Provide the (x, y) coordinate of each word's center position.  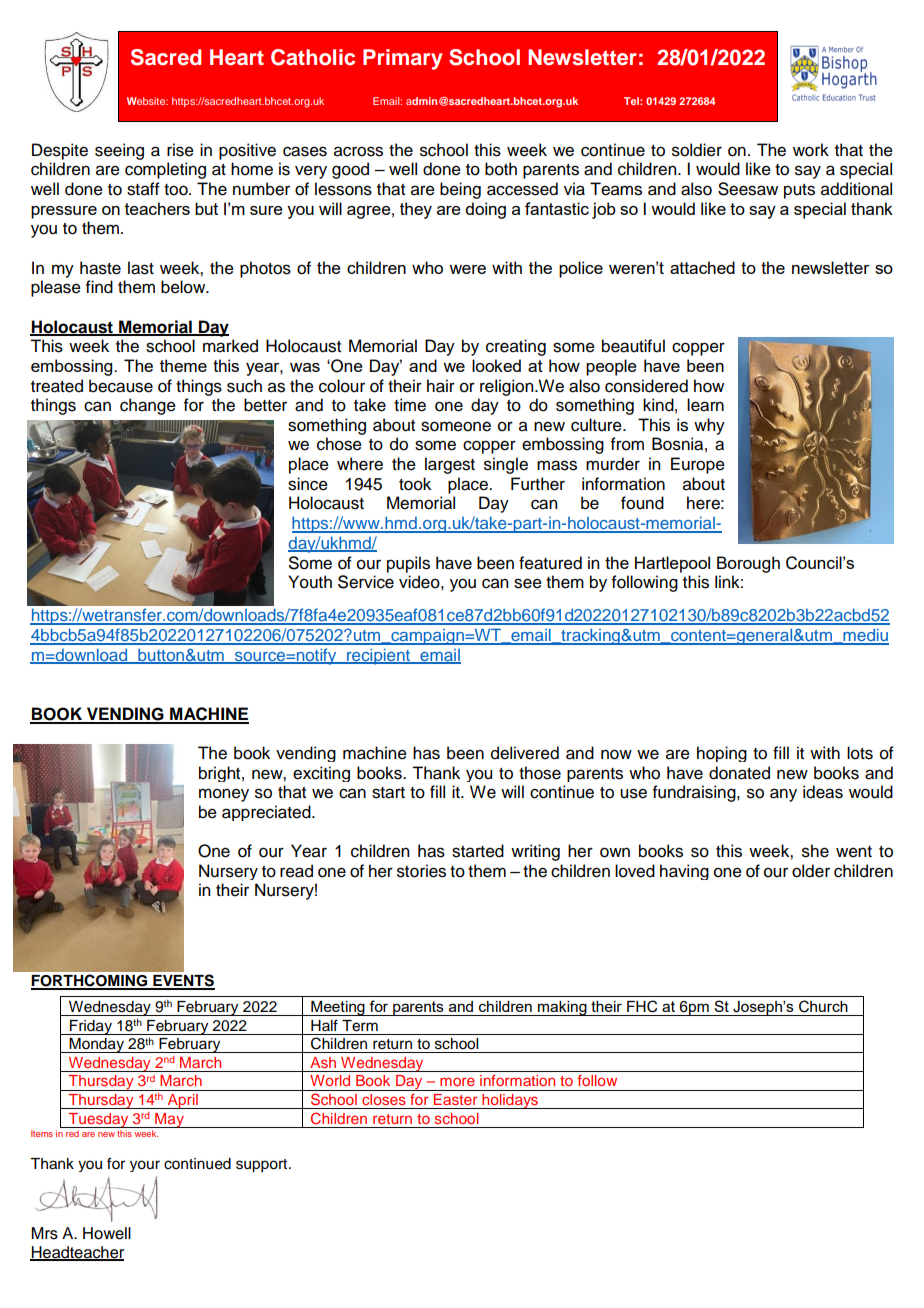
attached (702, 267)
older (811, 871)
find (99, 287)
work (811, 150)
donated (739, 773)
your (145, 1166)
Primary (403, 59)
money (224, 795)
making (562, 1008)
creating (516, 347)
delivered (525, 753)
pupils (408, 564)
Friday (91, 1027)
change (148, 406)
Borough (748, 564)
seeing (119, 151)
